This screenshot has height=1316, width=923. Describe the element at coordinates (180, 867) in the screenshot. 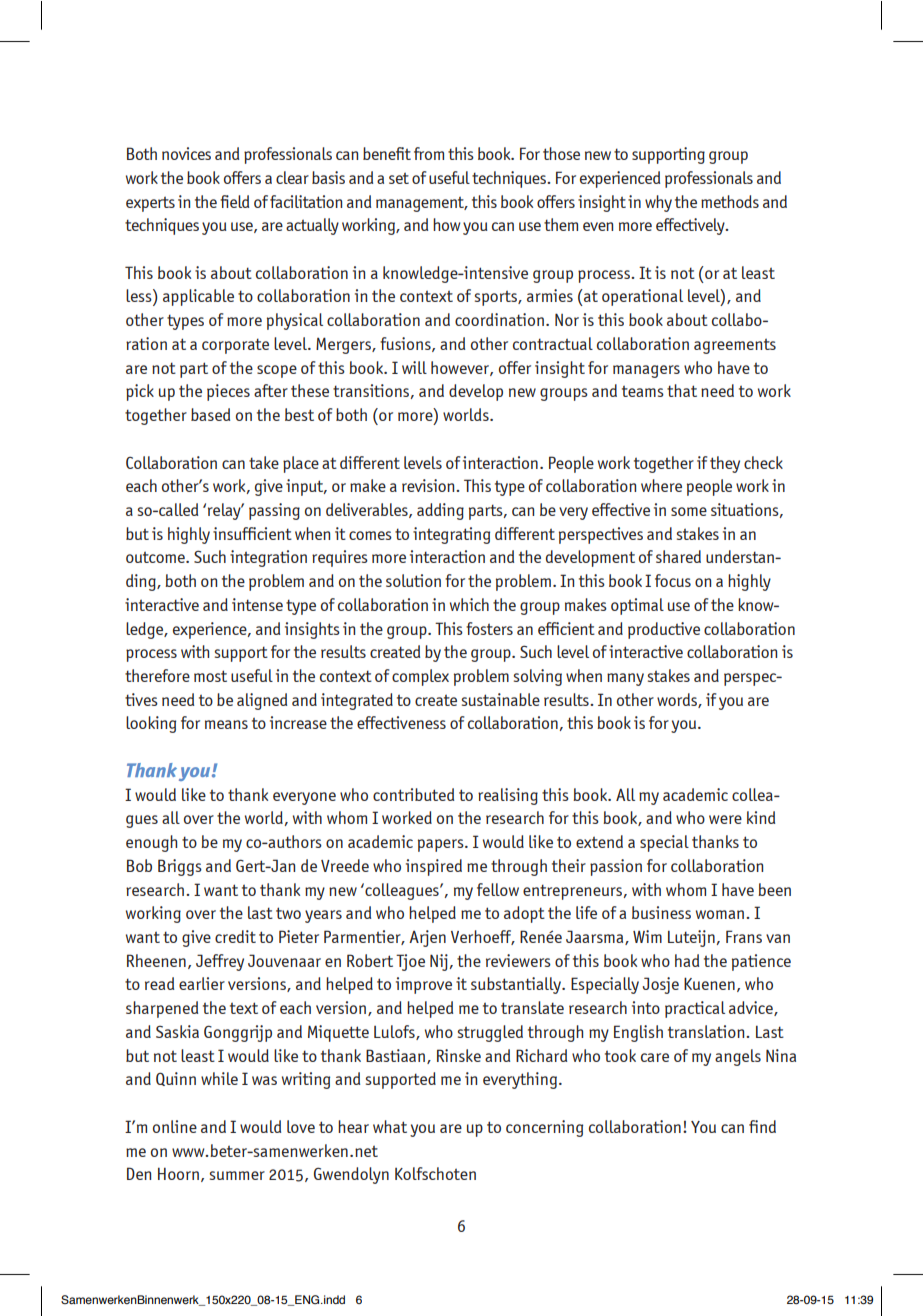

I see `Briggs` at that location.
